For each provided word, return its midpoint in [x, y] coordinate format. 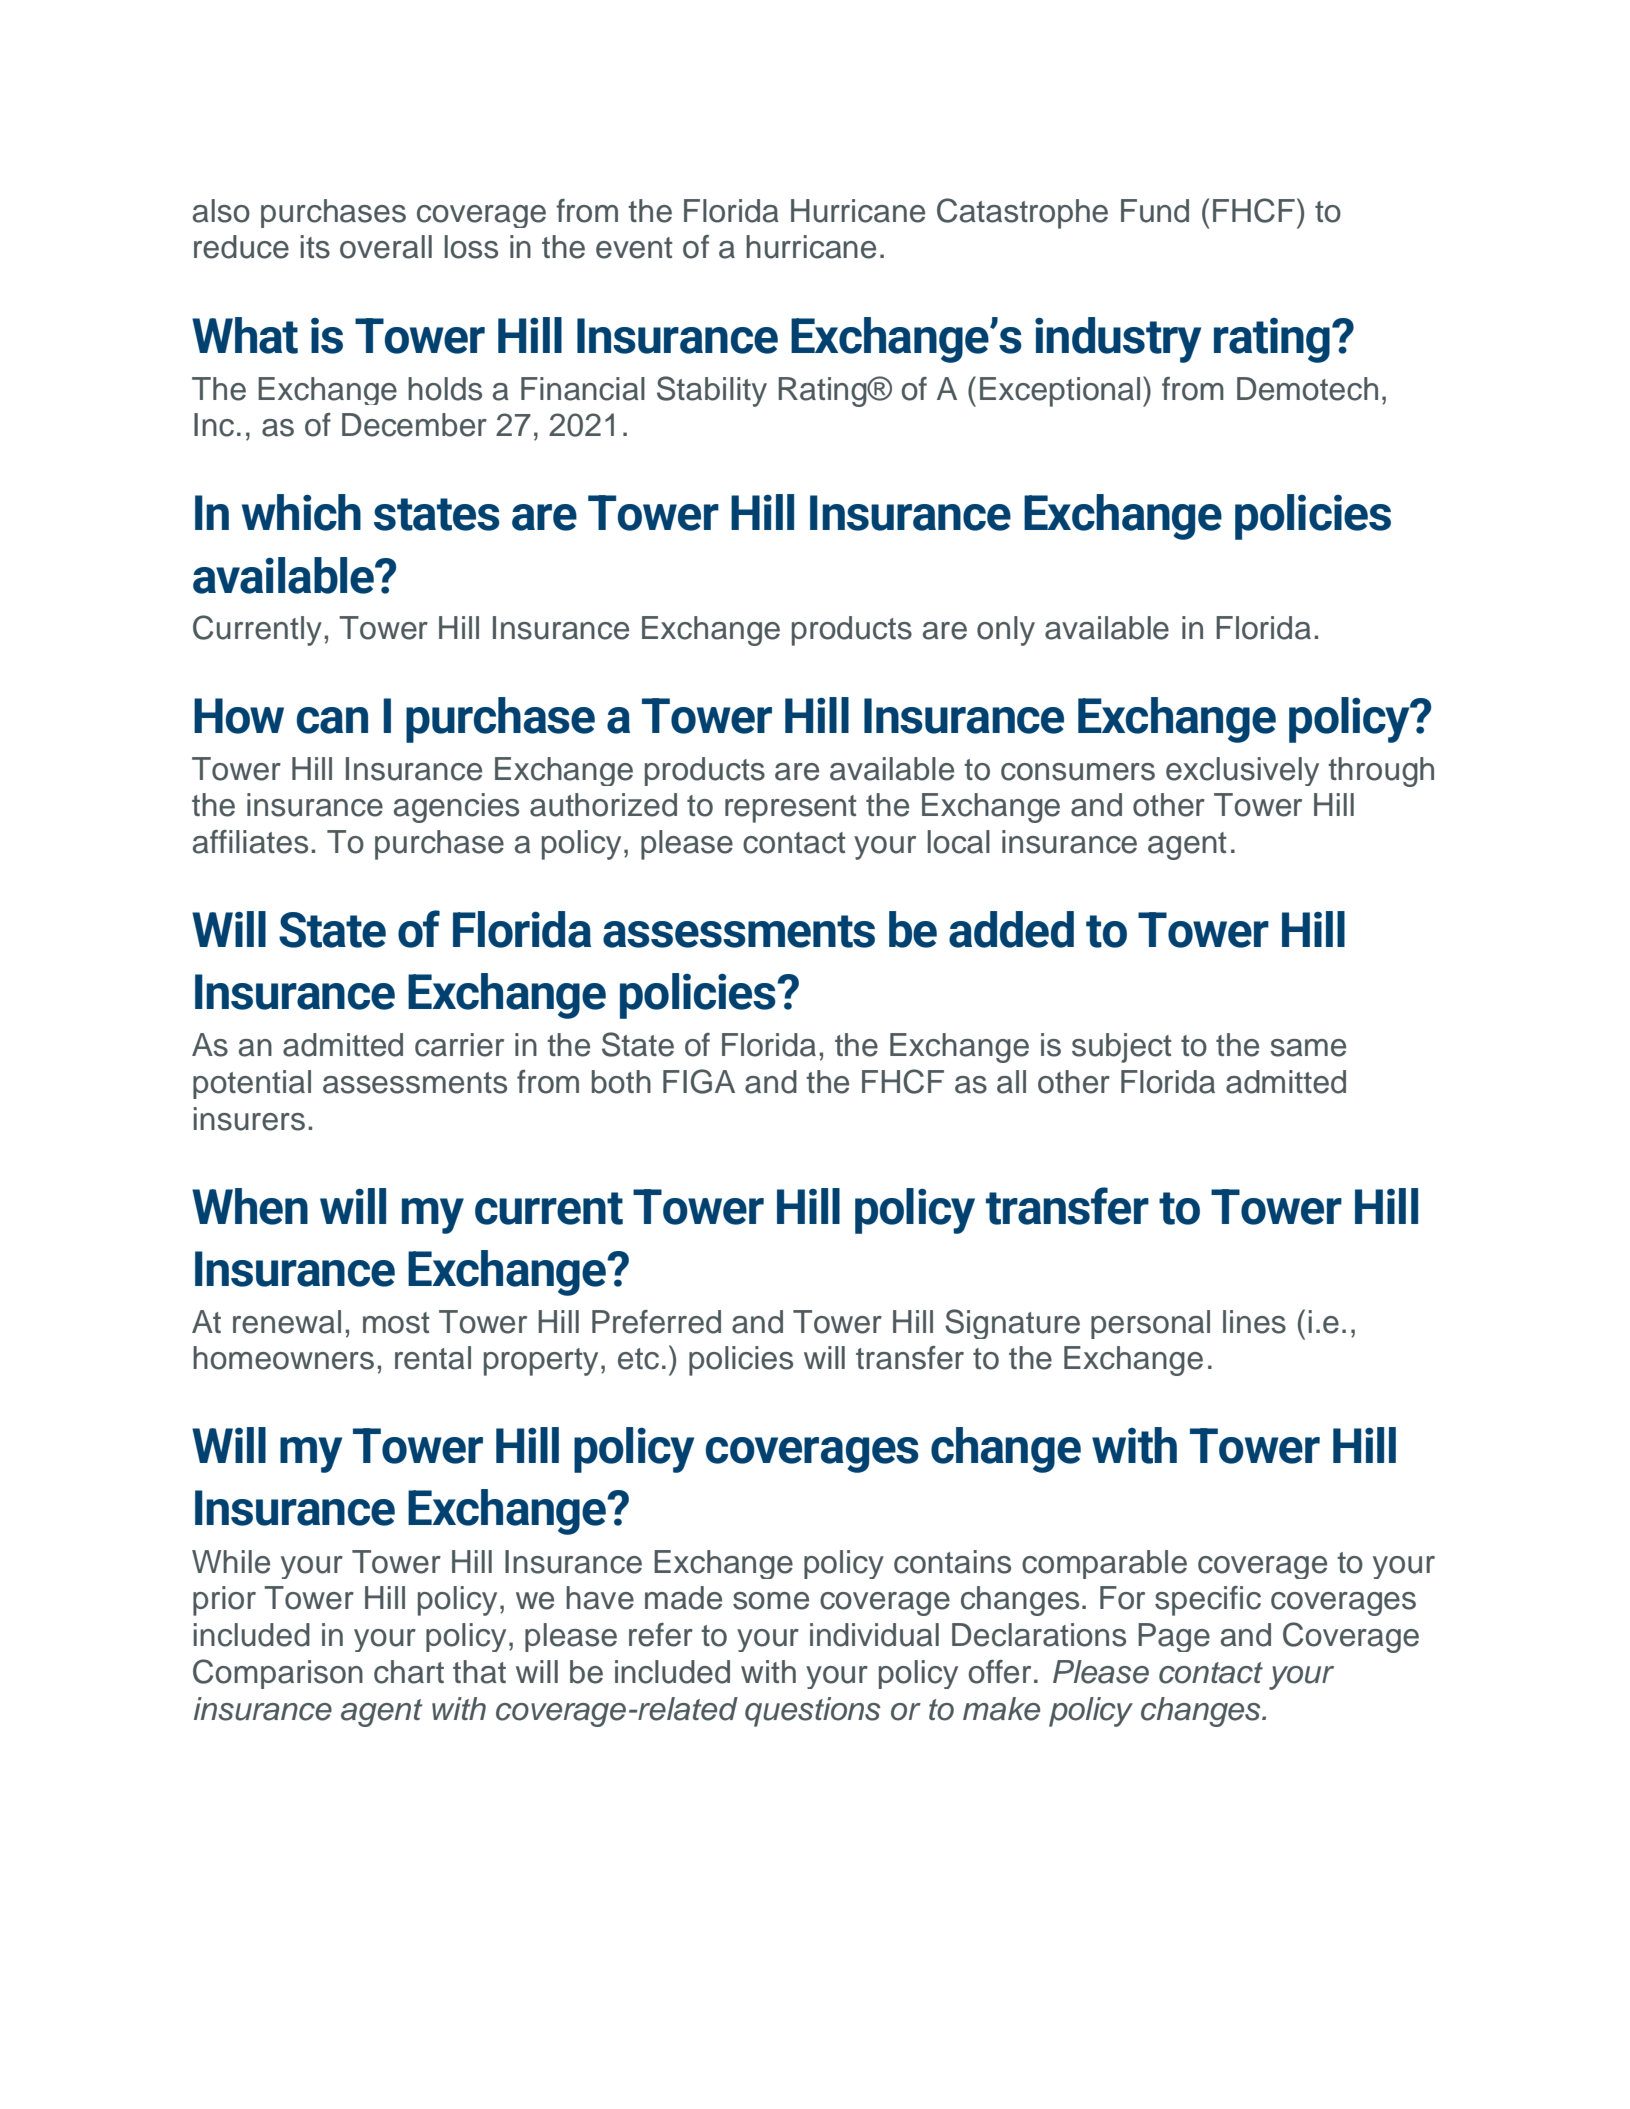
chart [409, 1672]
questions [812, 1712]
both [621, 1082]
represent [791, 809]
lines [1254, 1322]
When [250, 1206]
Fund [1155, 211]
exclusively [1242, 771]
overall [386, 247]
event [634, 248]
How [239, 716]
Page [1174, 1637]
